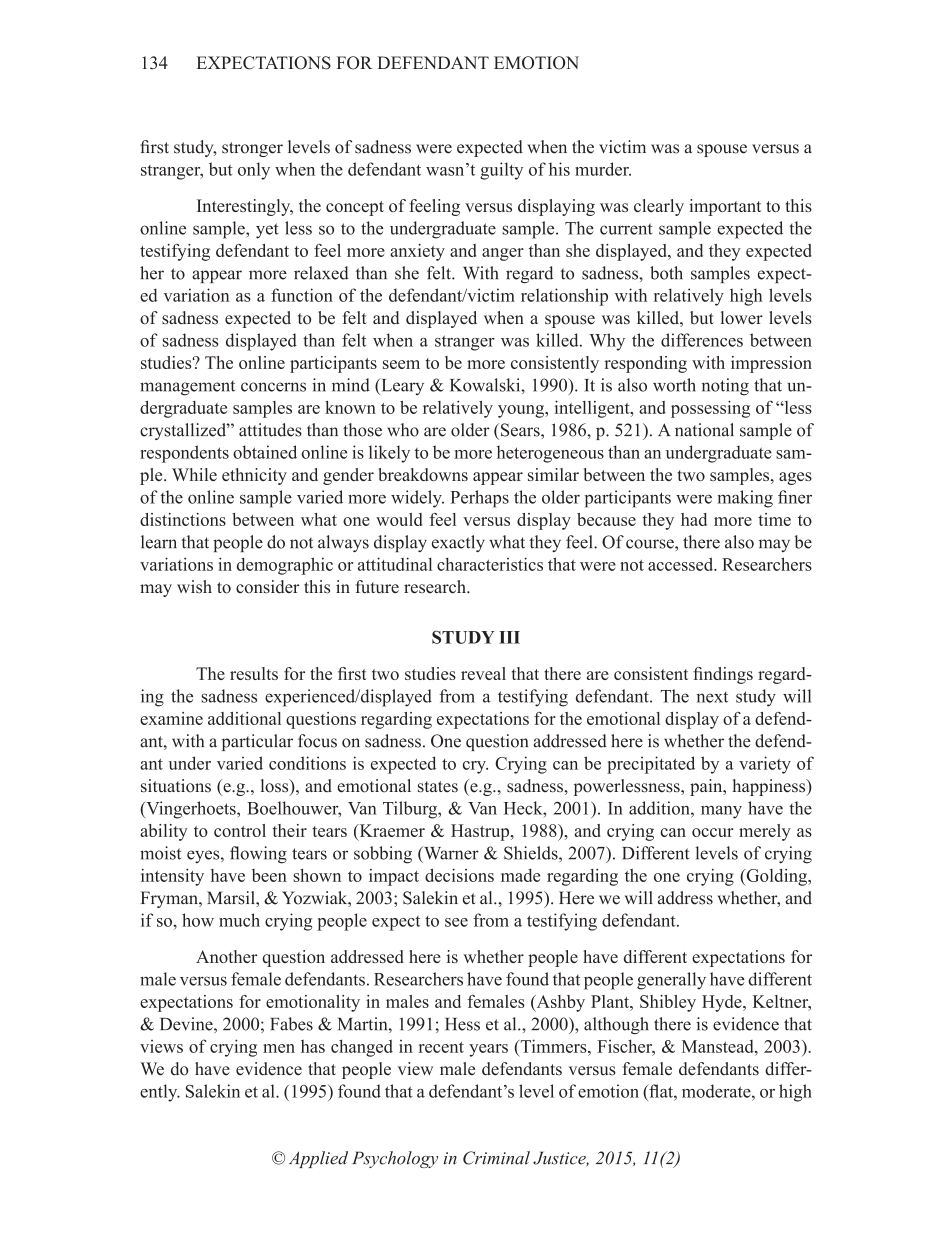 Image resolution: width=952 pixels, height=1233 pixels. What do you see at coordinates (254, 171) in the screenshot?
I see `only` at bounding box center [254, 171].
